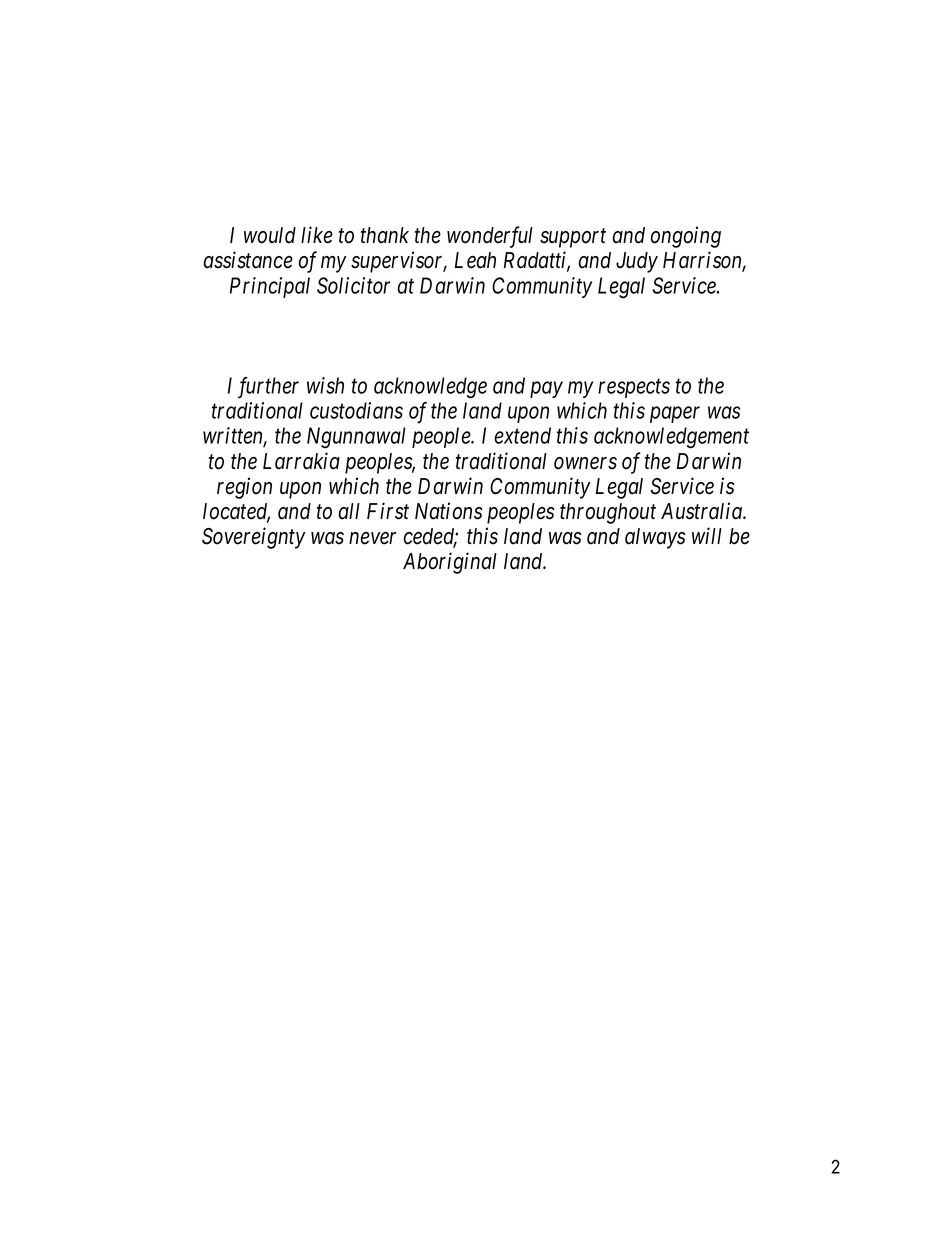 The height and width of the screenshot is (1233, 952). Describe the element at coordinates (634, 388) in the screenshot. I see `respects` at that location.
